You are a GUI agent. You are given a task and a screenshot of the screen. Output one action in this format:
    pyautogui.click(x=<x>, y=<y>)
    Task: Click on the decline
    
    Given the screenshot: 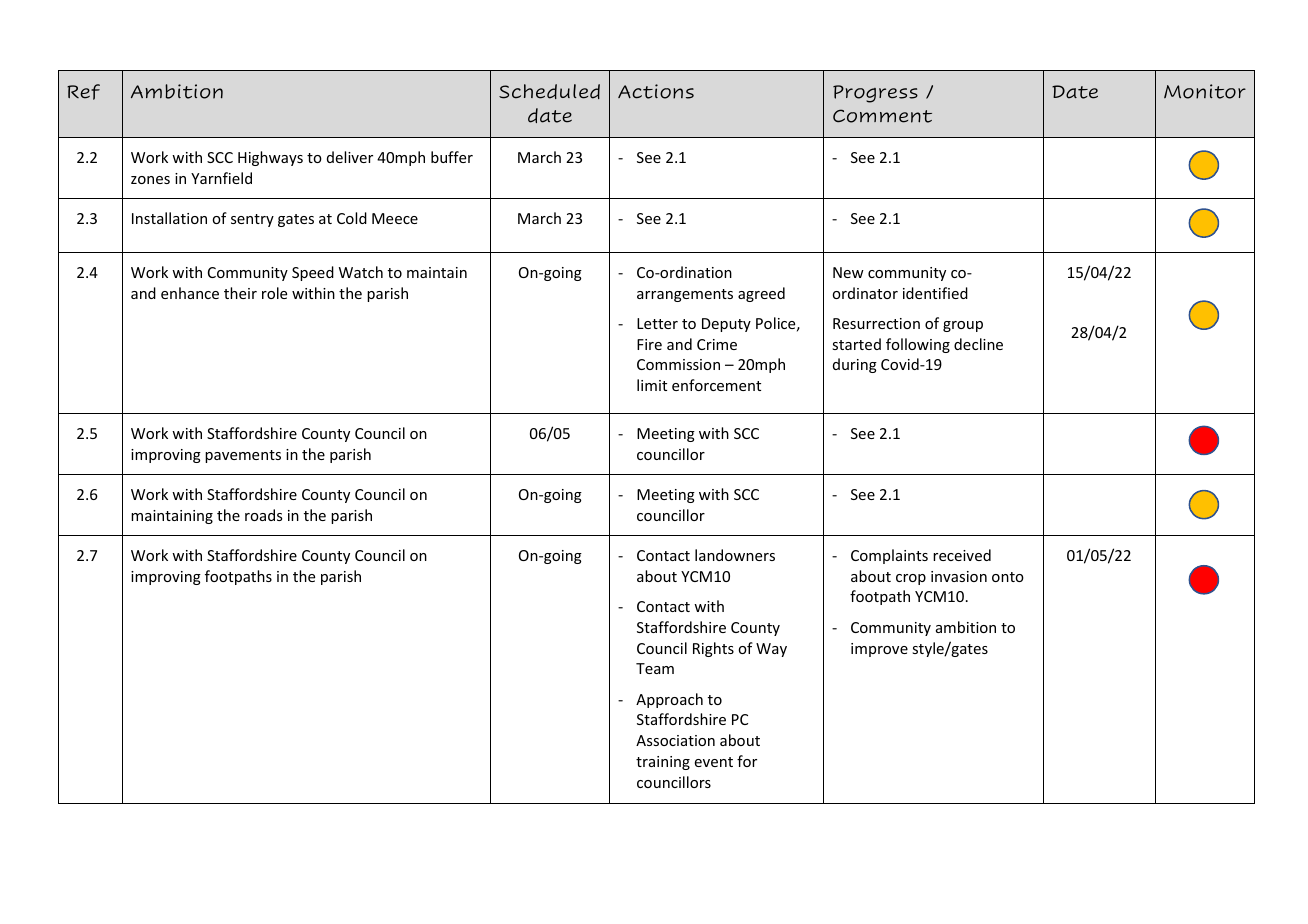 What is the action you would take?
    pyautogui.click(x=978, y=344)
